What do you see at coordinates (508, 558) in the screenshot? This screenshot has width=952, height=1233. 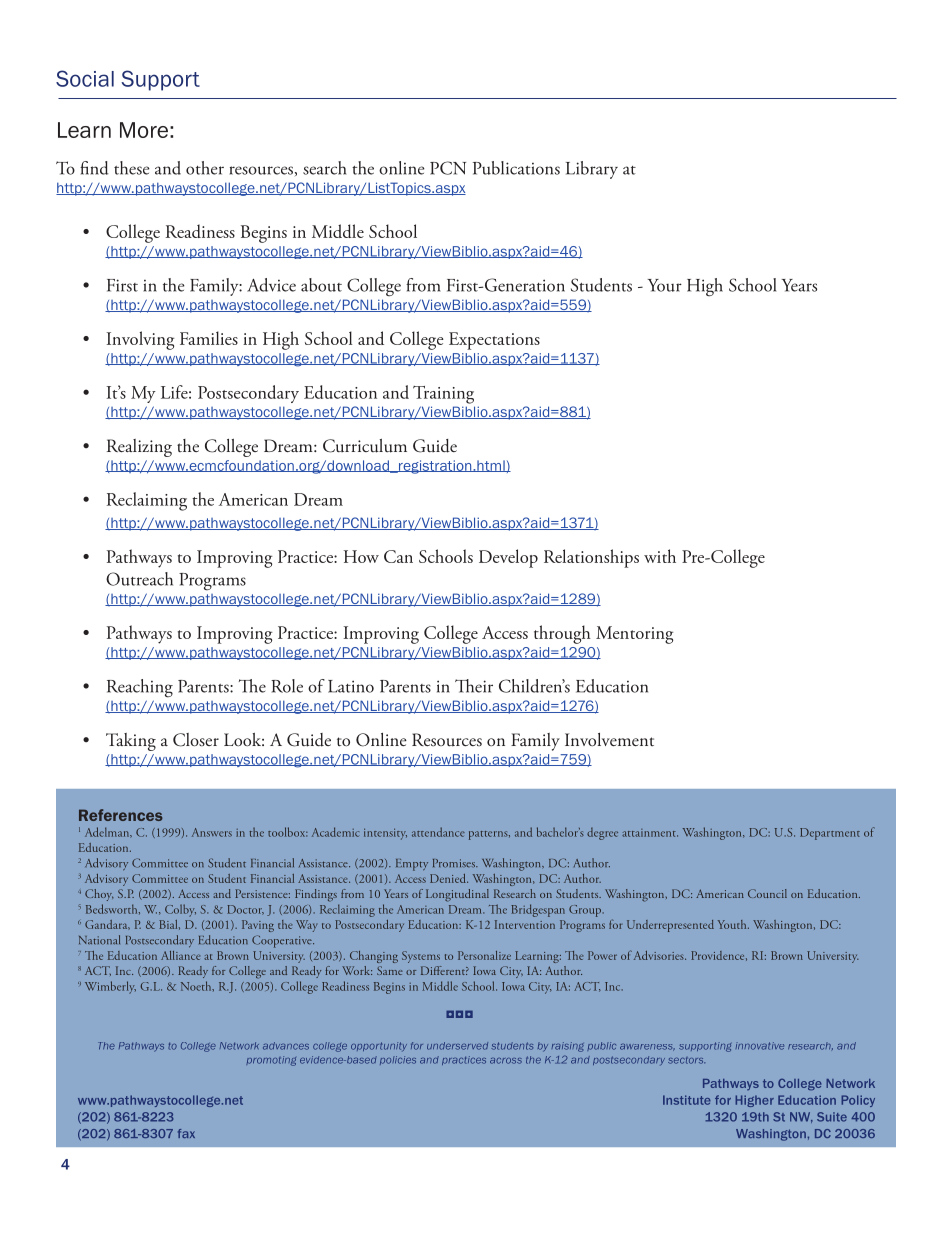 I see `Develop` at bounding box center [508, 558].
